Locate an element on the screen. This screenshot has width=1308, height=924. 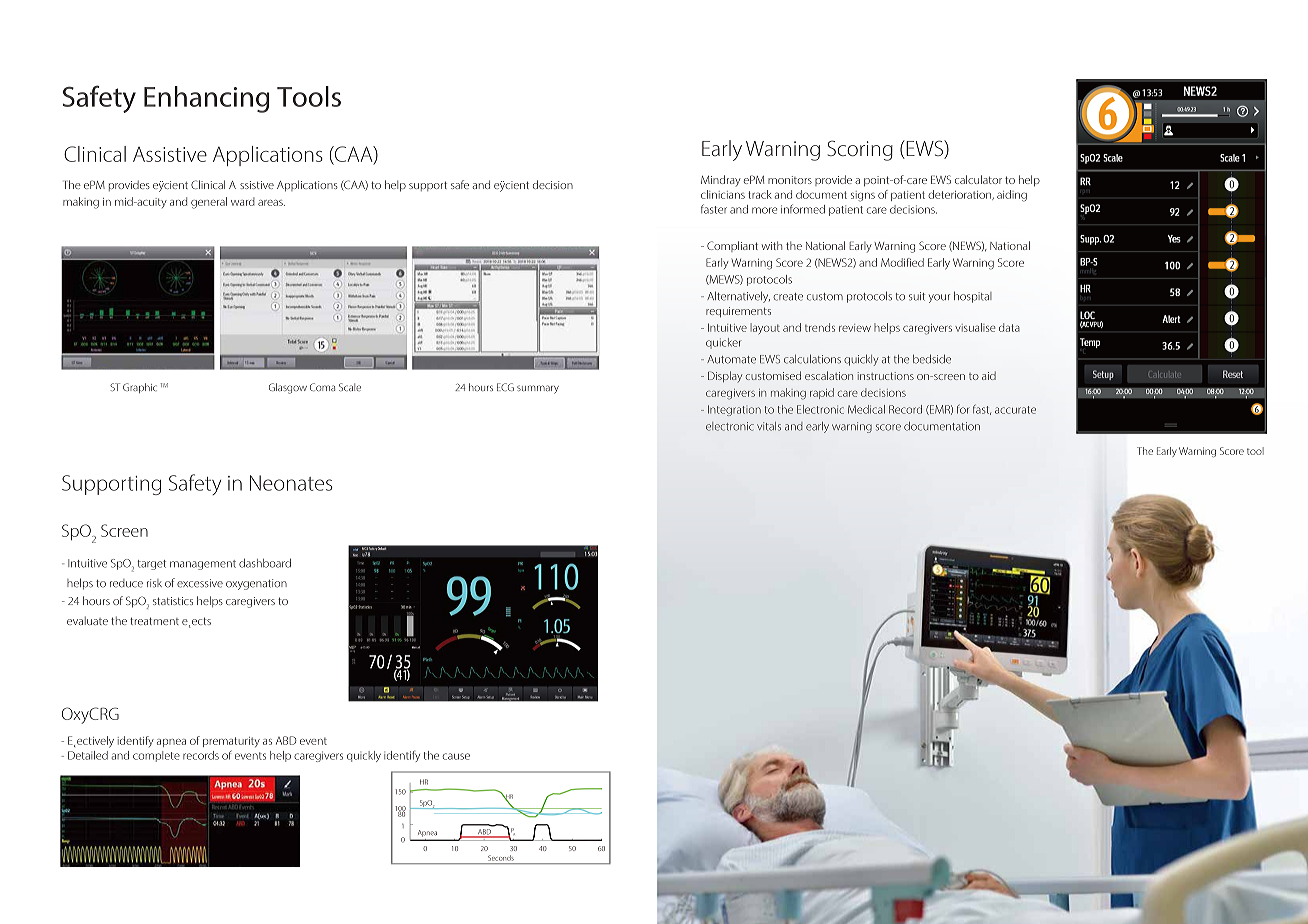
complete is located at coordinates (156, 756).
